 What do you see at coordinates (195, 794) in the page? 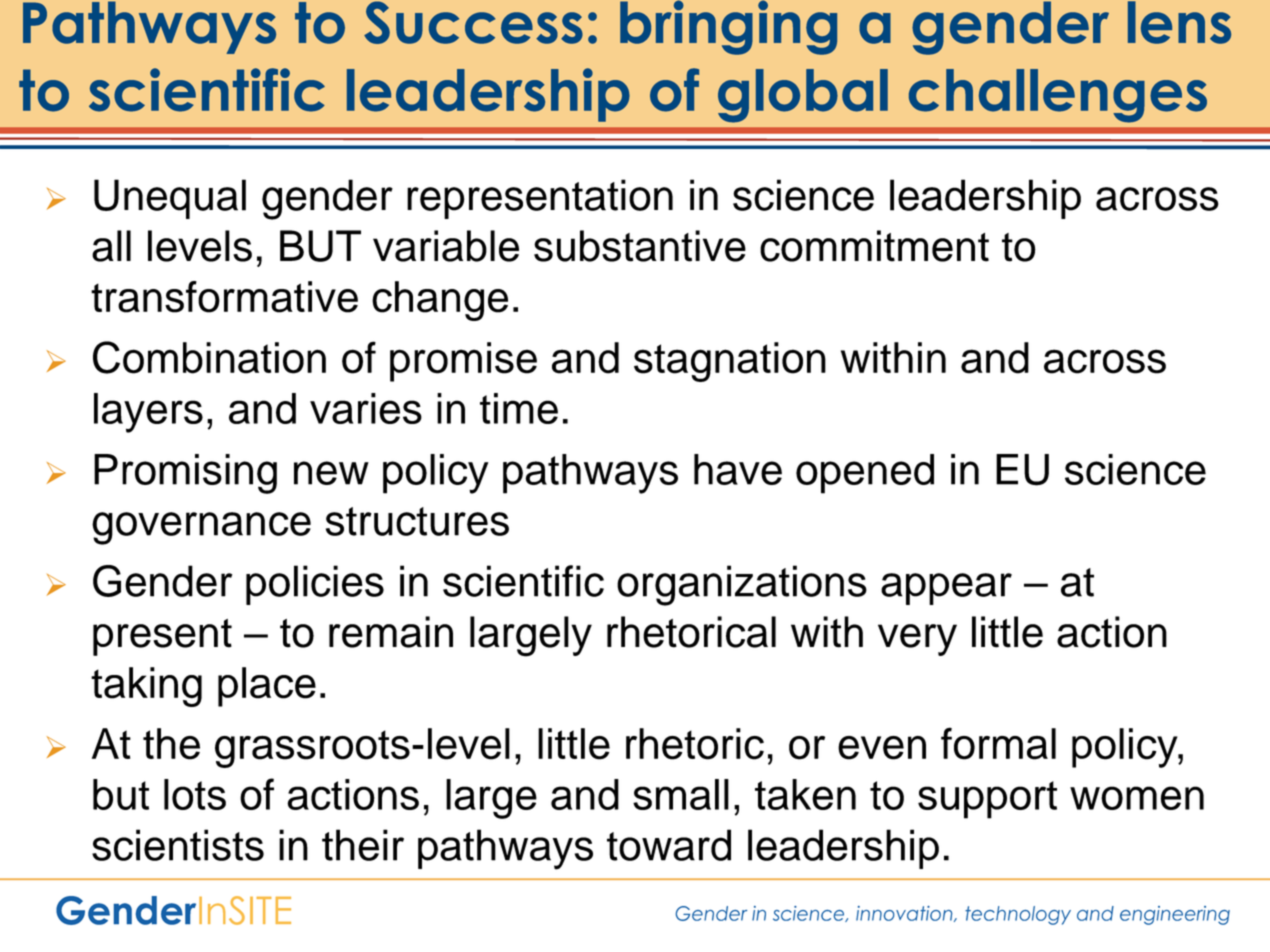
I see `lots` at bounding box center [195, 794].
